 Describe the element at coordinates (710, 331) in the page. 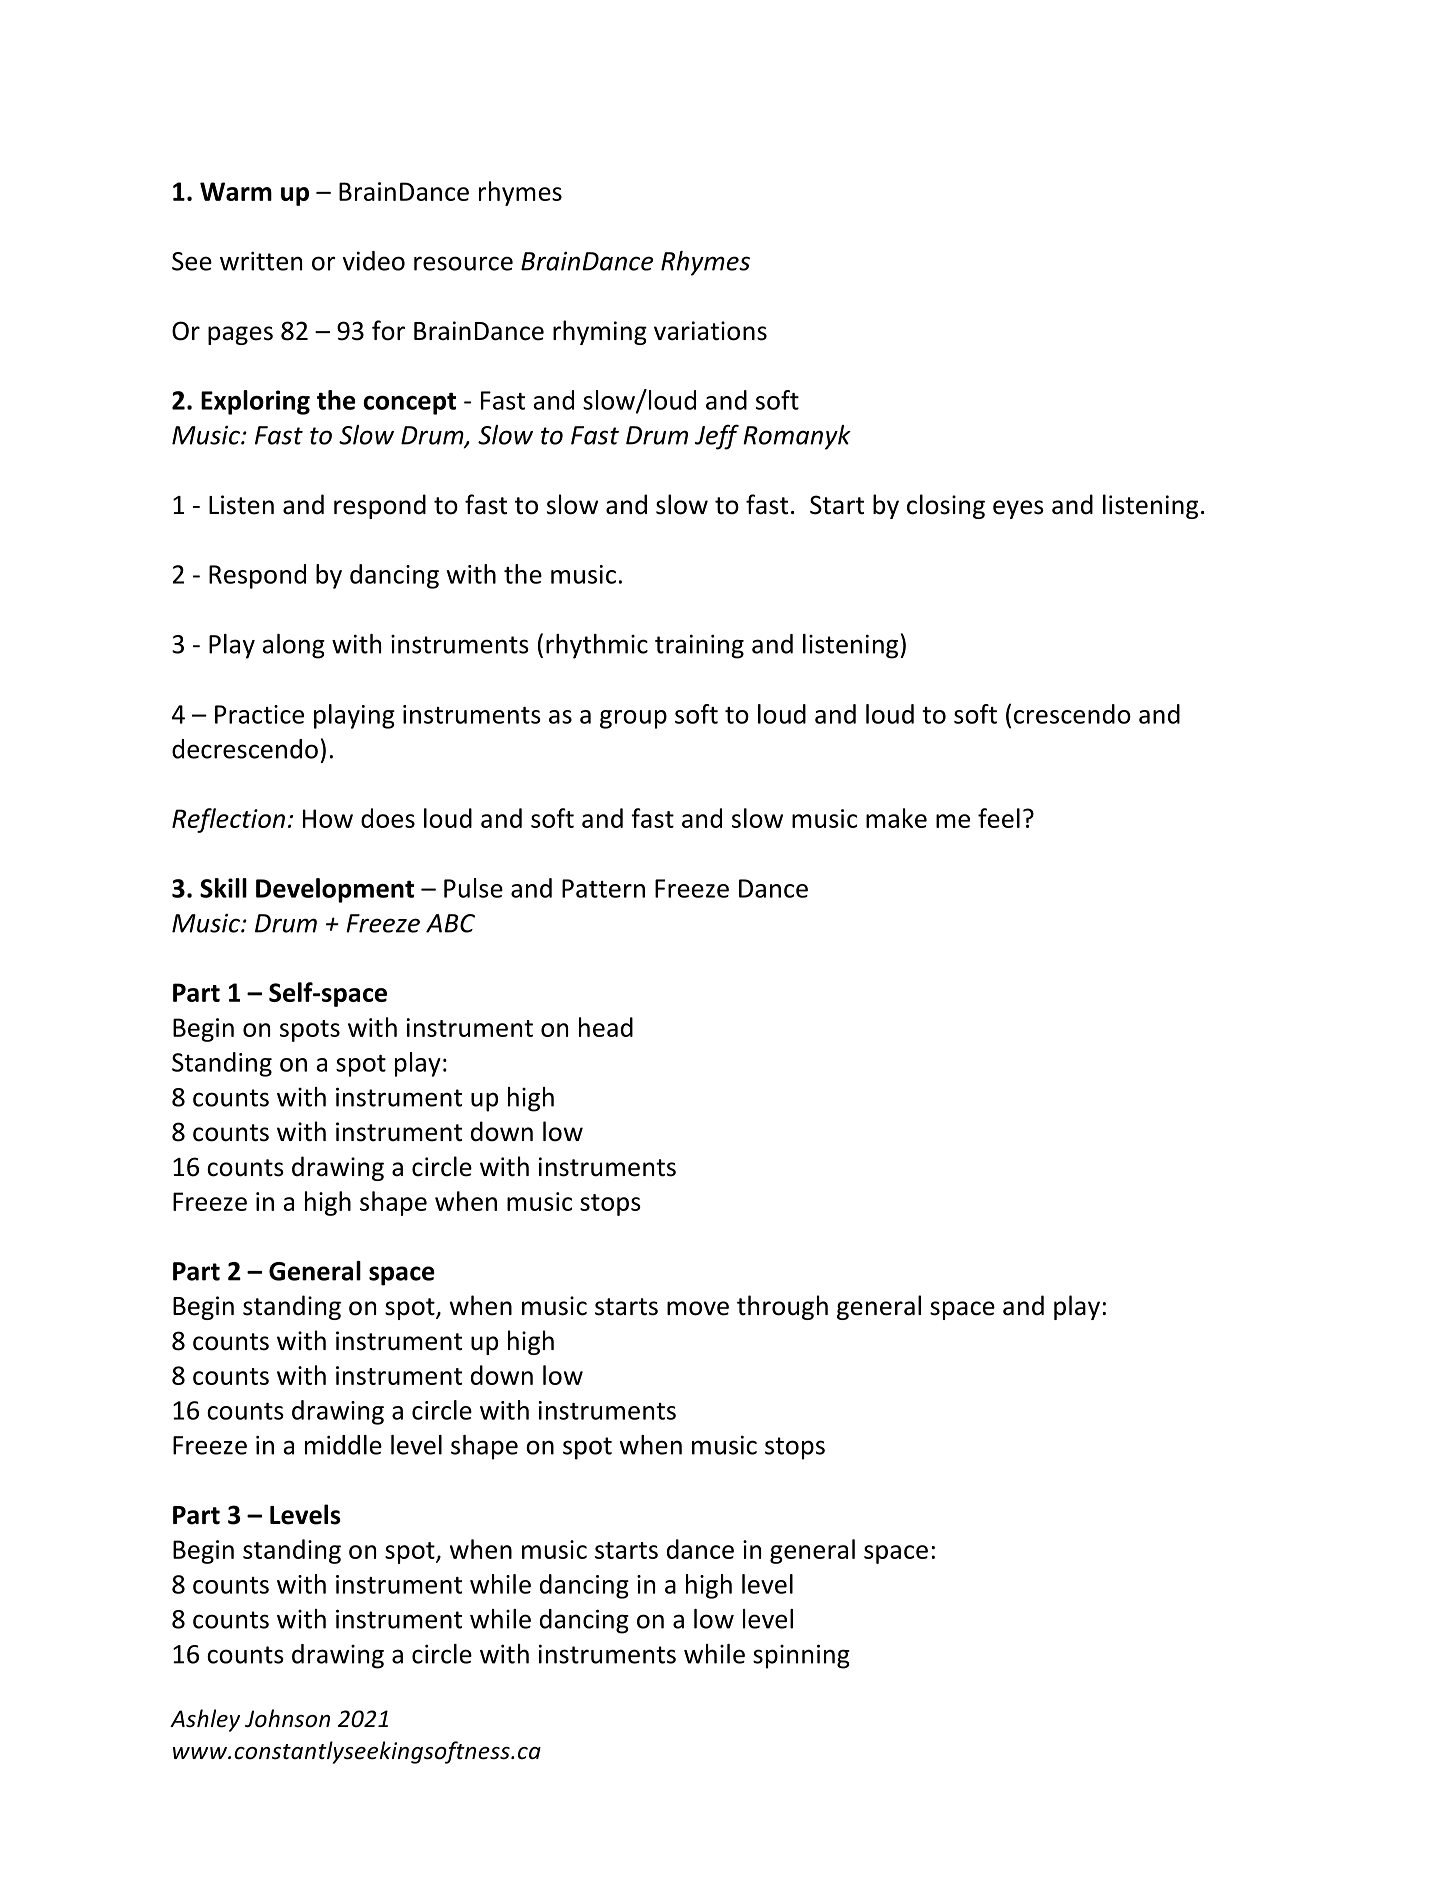

I see `variations` at that location.
